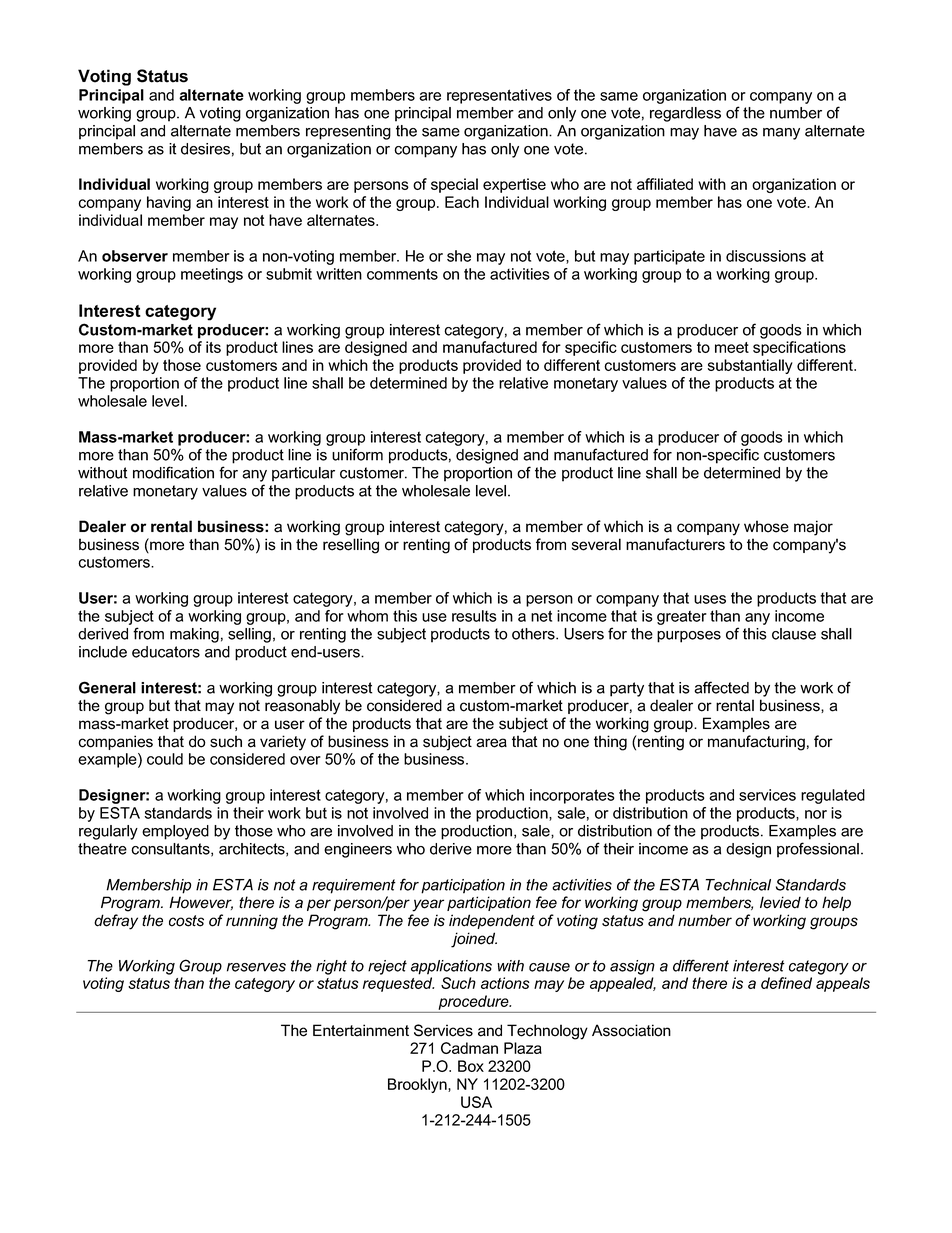 The height and width of the screenshot is (1233, 952). I want to click on reserves, so click(256, 967).
